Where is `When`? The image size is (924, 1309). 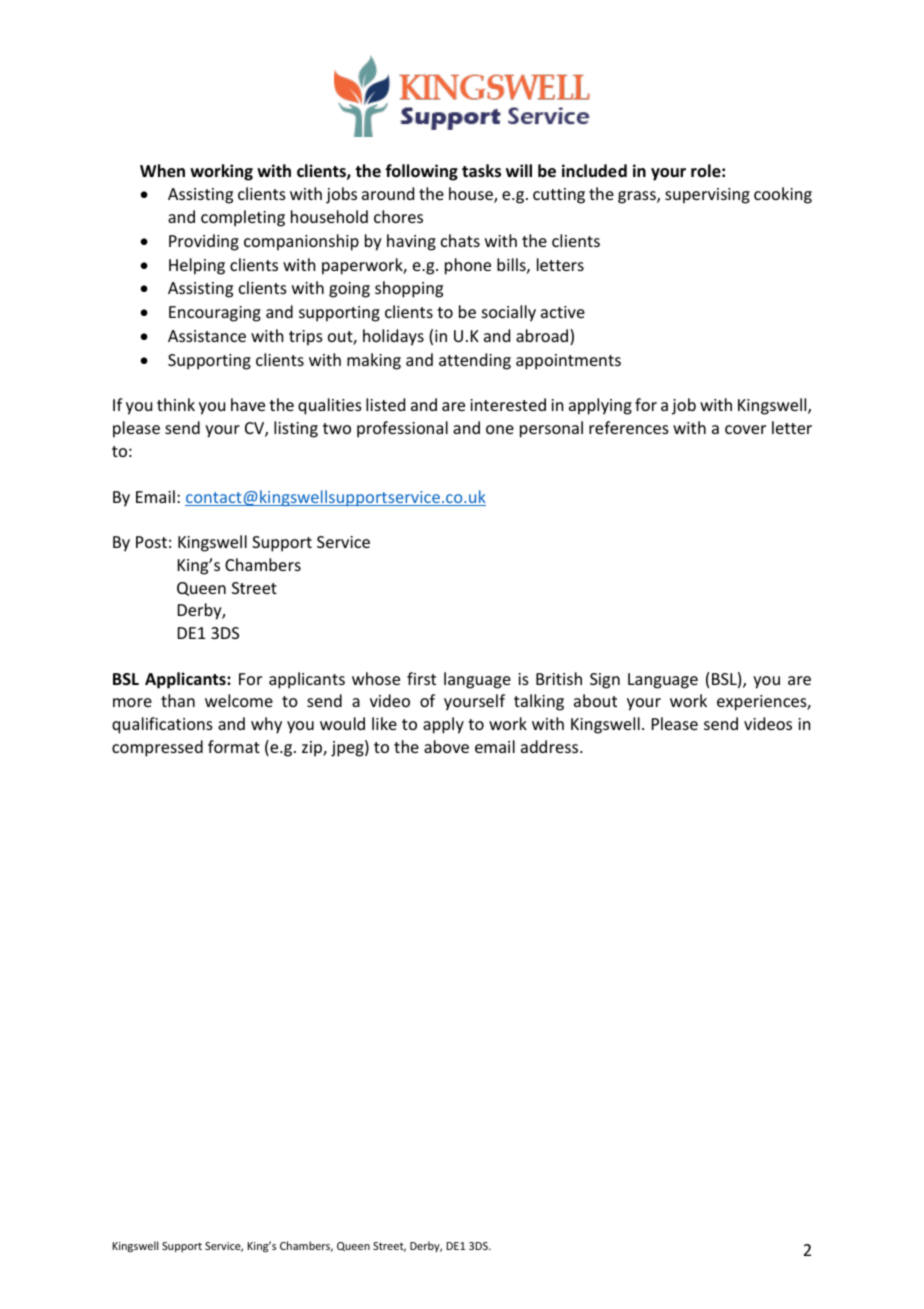
When is located at coordinates (162, 171).
